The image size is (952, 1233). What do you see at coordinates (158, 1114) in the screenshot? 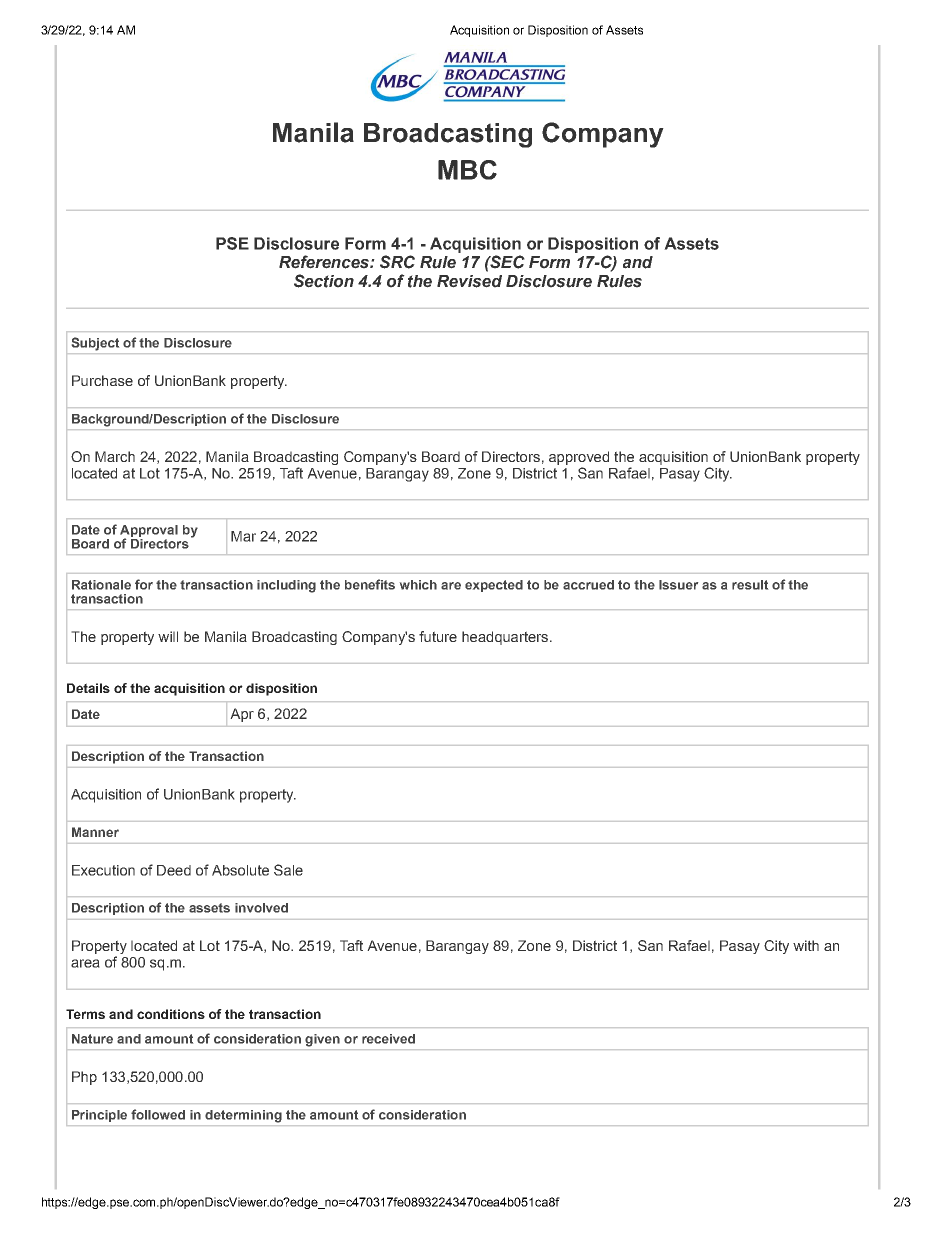
I see `followed` at bounding box center [158, 1114].
